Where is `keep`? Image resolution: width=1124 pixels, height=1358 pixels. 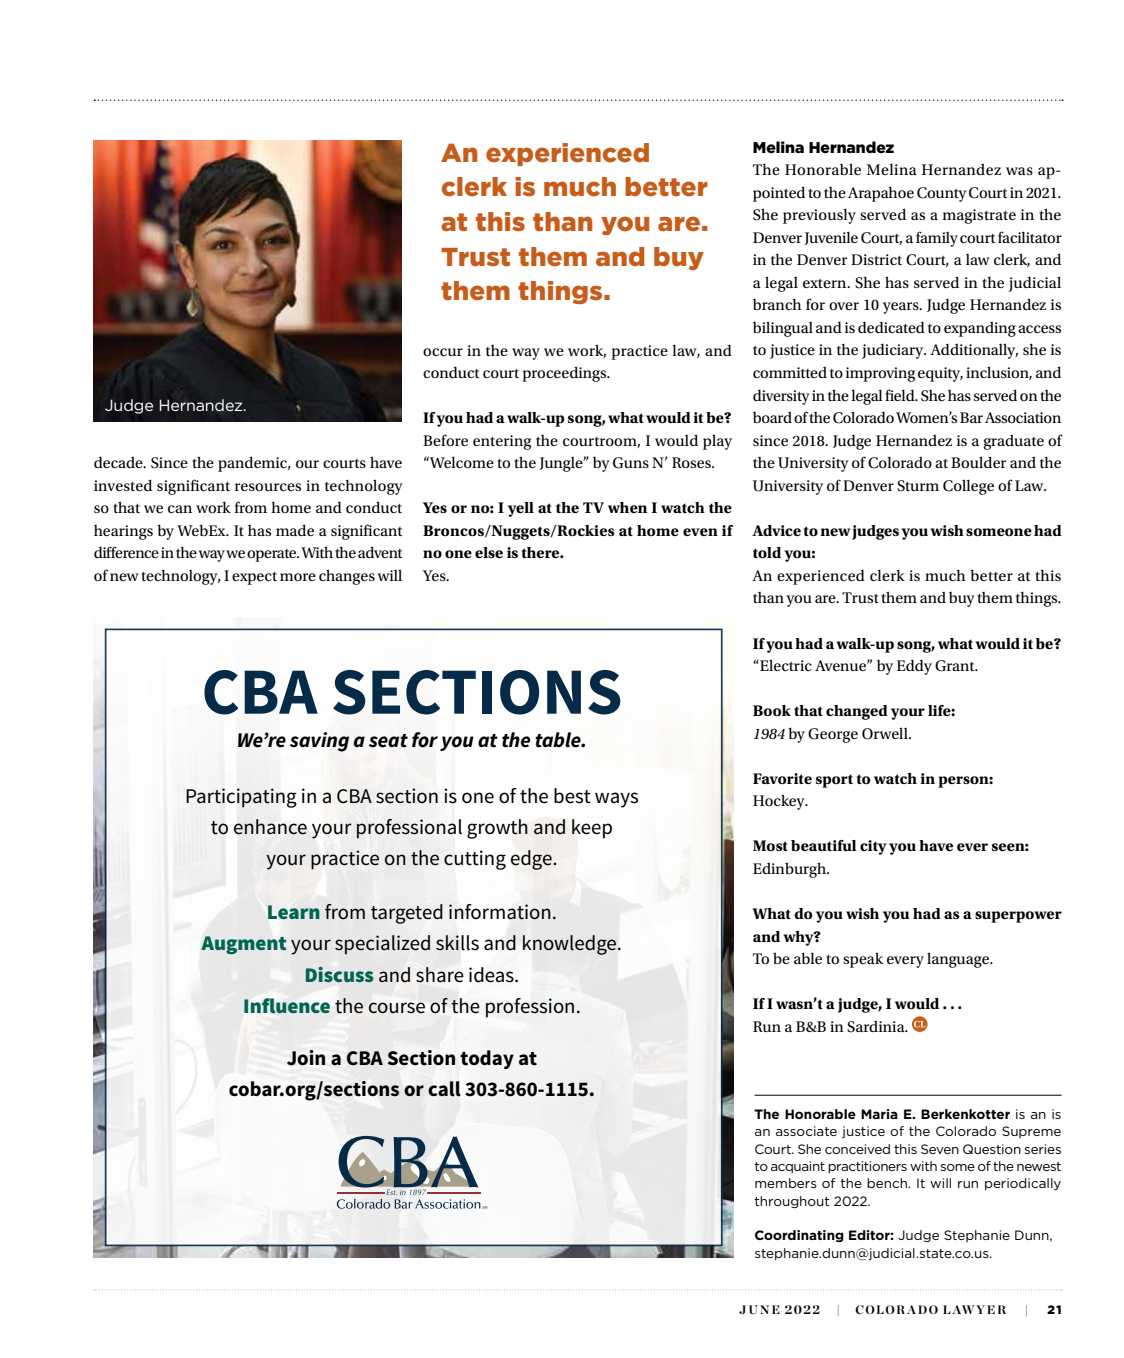 keep is located at coordinates (592, 829).
